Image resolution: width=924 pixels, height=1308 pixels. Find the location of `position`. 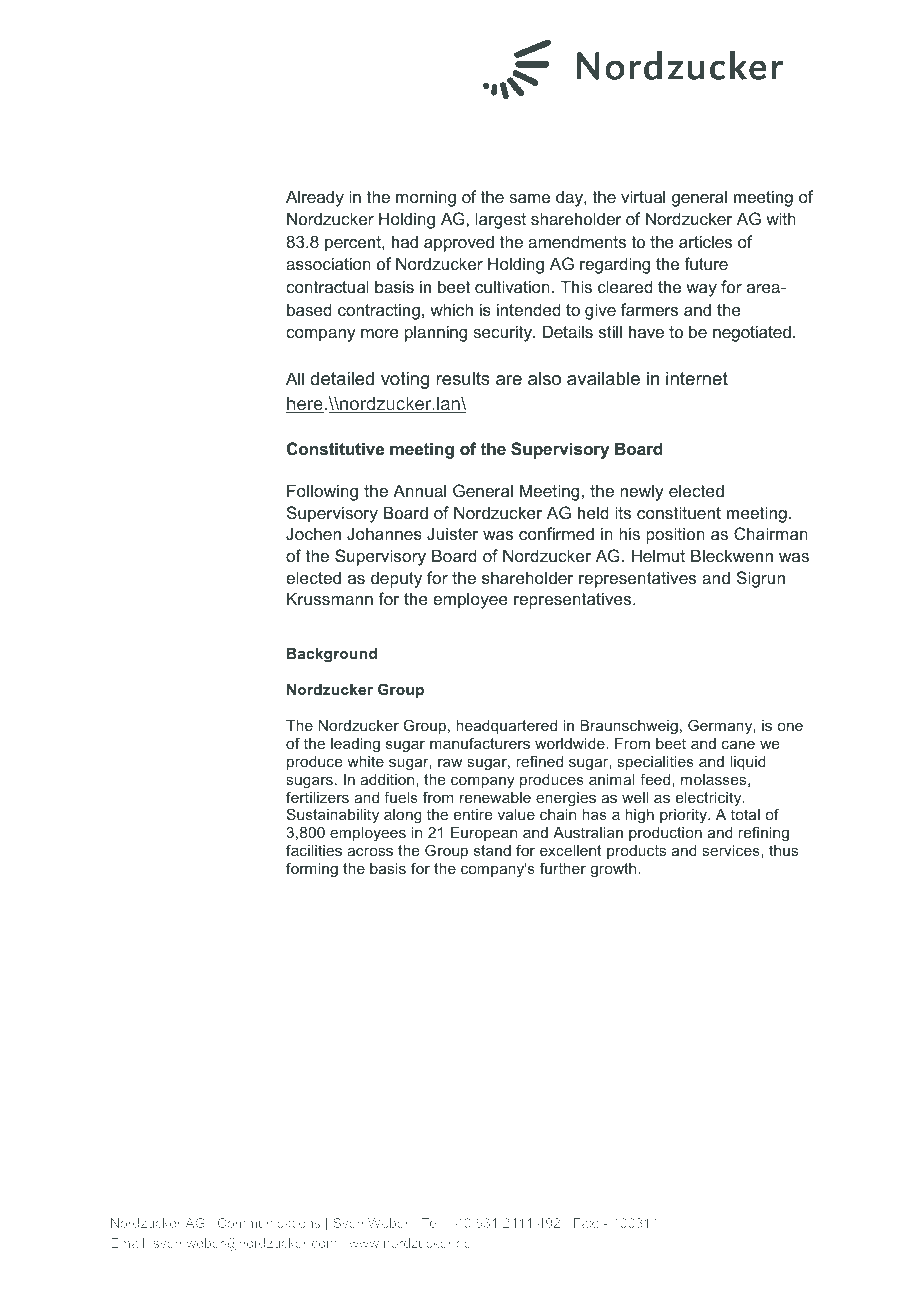

position is located at coordinates (675, 535).
